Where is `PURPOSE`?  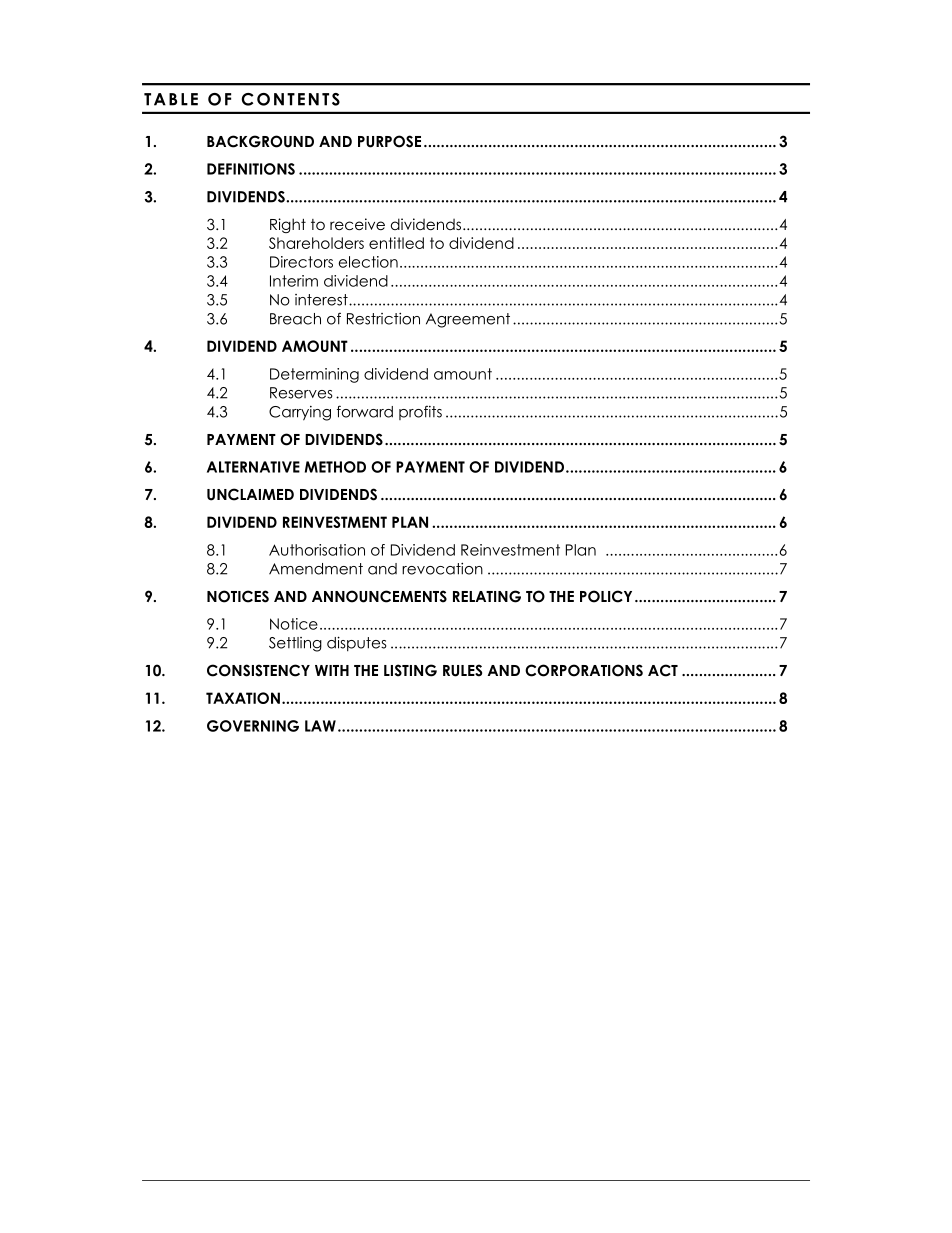 PURPOSE is located at coordinates (389, 141).
